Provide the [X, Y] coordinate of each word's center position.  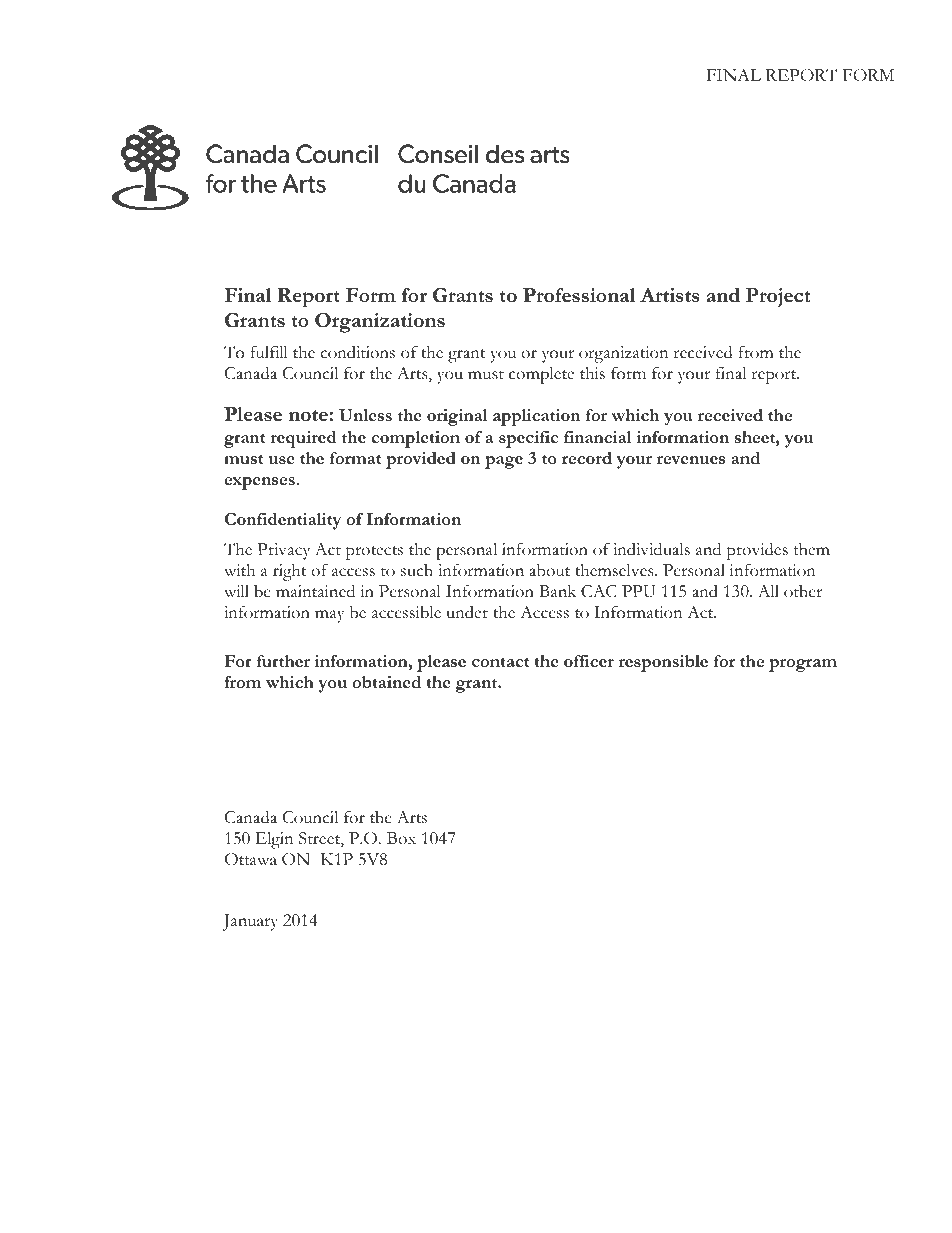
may [329, 616]
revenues [691, 460]
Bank [557, 591]
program [803, 665]
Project [778, 297]
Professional [579, 295]
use [281, 460]
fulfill [269, 352]
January [250, 922]
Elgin [274, 840]
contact [500, 662]
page [504, 462]
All [768, 591]
